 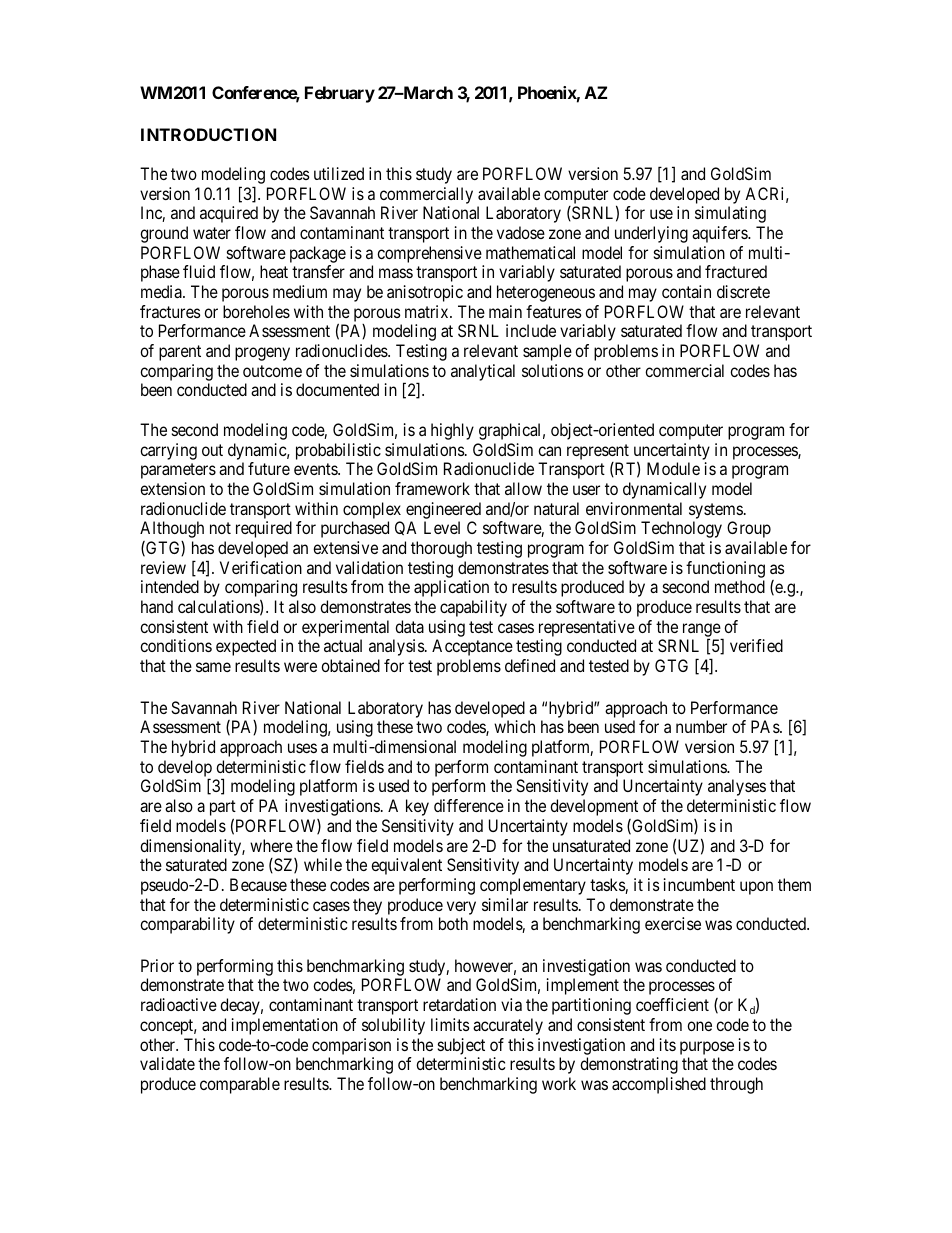 What do you see at coordinates (730, 214) in the screenshot?
I see `simulating` at bounding box center [730, 214].
